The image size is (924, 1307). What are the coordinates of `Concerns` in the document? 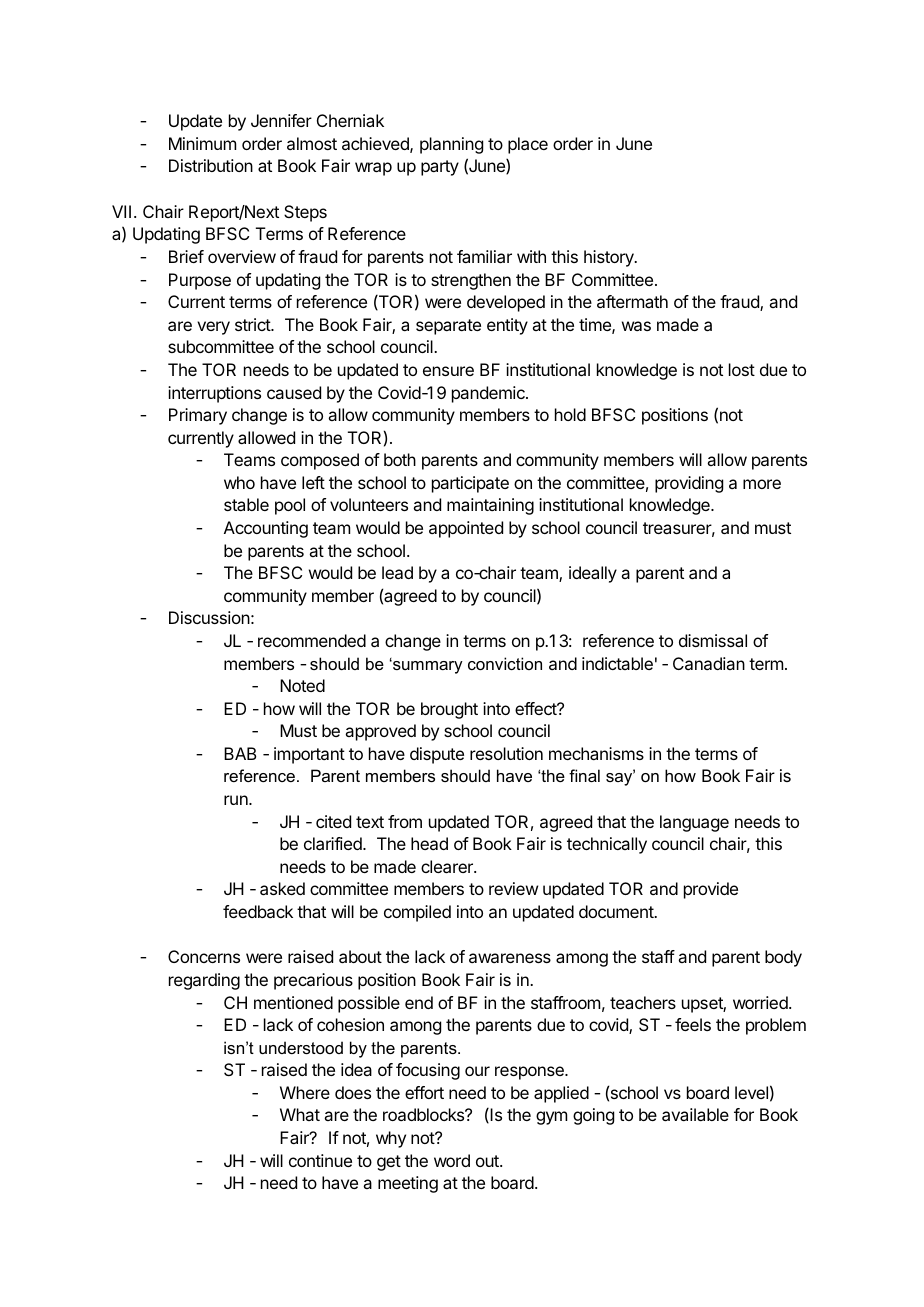 It's located at (204, 956).
